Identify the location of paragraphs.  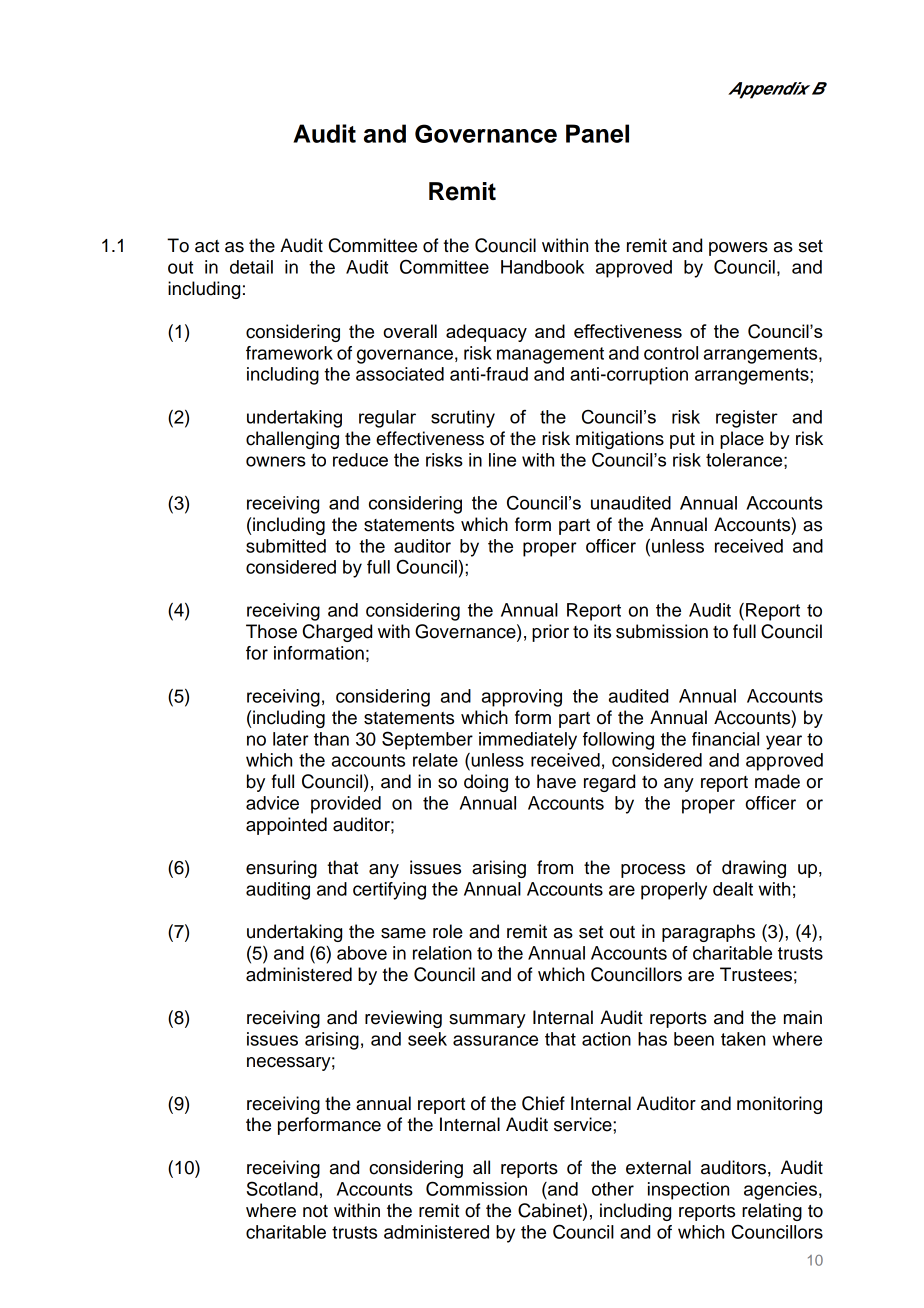
(708, 933).
